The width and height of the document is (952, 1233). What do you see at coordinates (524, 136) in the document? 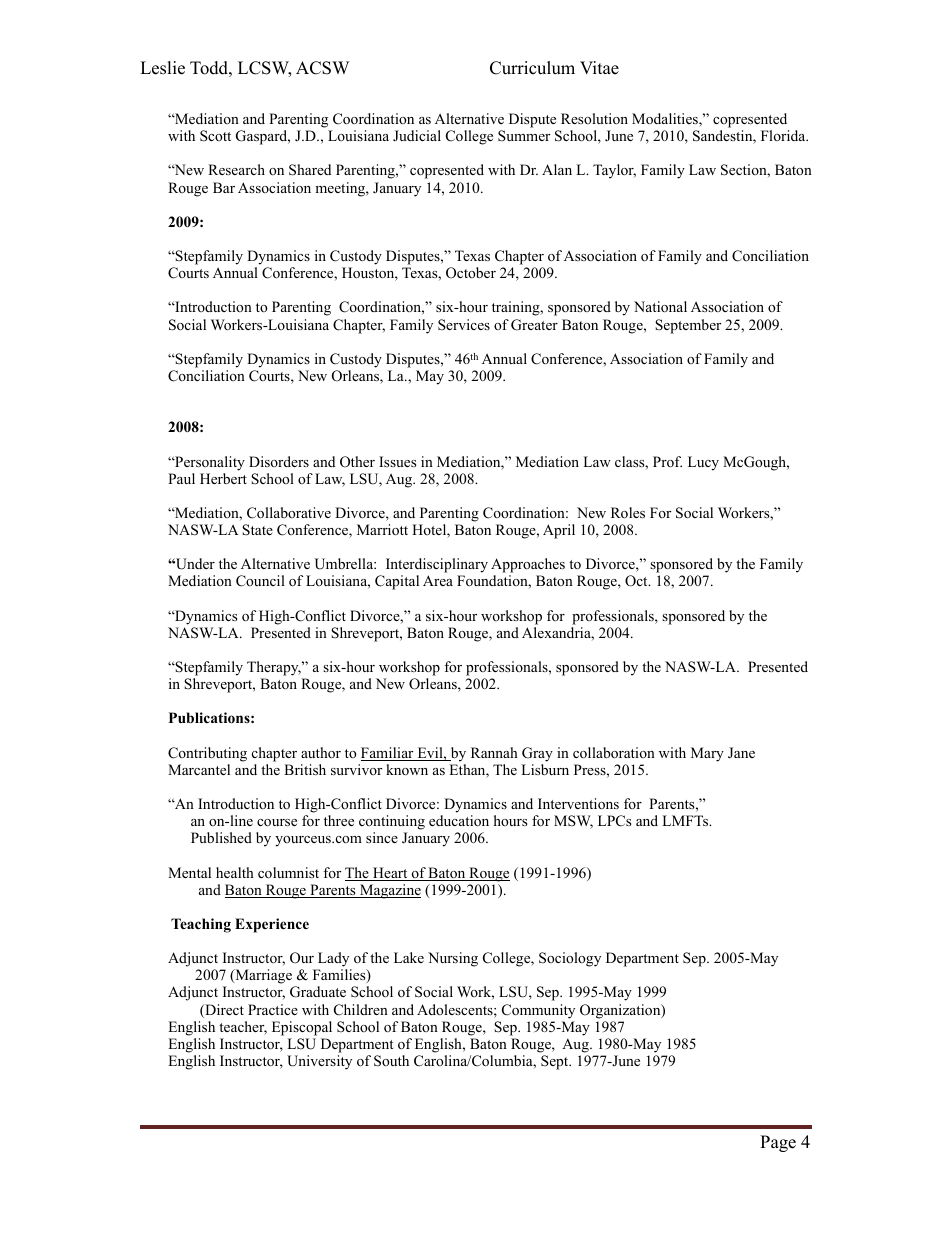
I see `Summer` at bounding box center [524, 136].
